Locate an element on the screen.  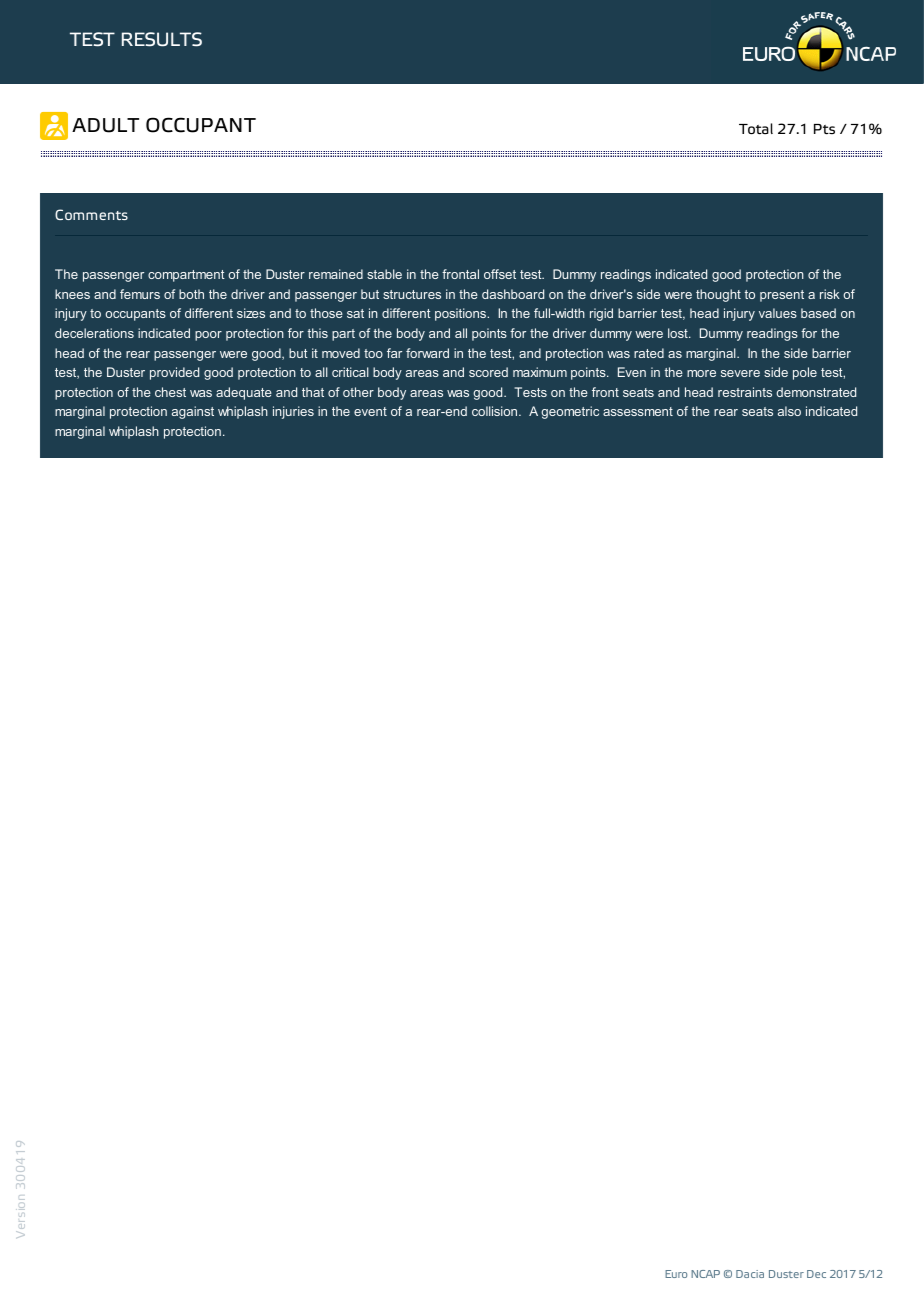
RESULTS is located at coordinates (162, 39).
